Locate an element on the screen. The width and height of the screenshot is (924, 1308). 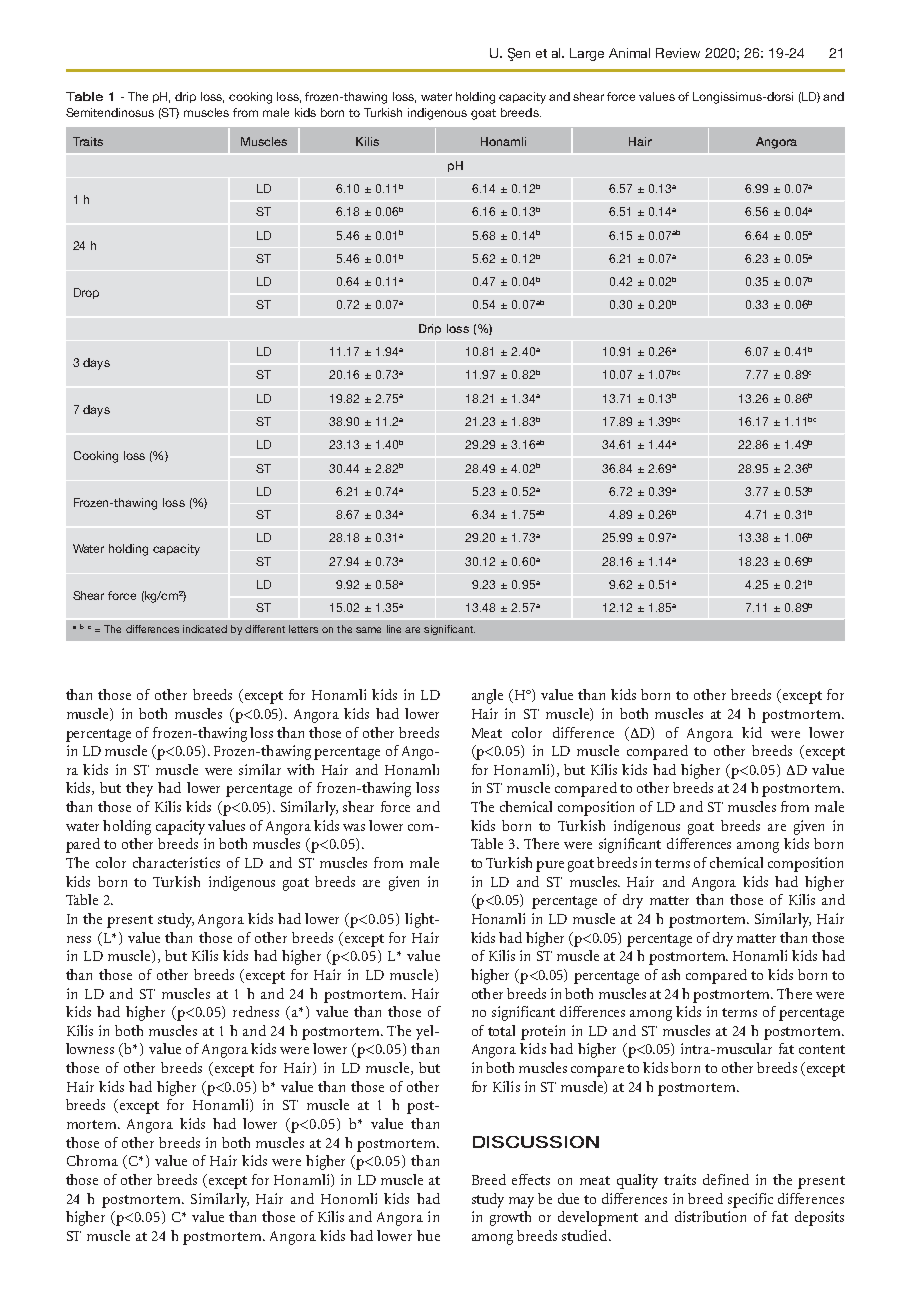
indicated is located at coordinates (205, 629).
